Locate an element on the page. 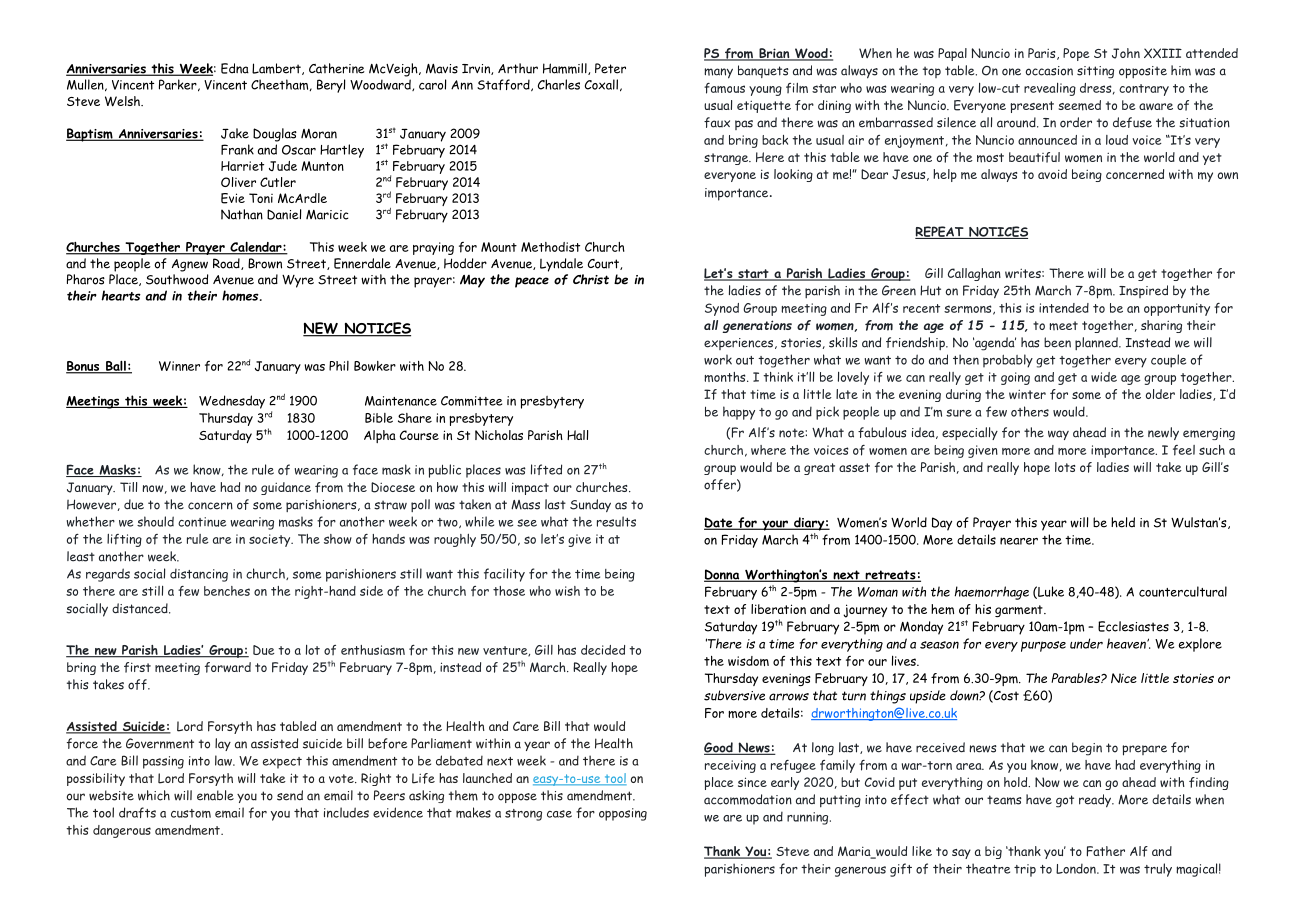 This document has width=1308, height=924. Peter is located at coordinates (610, 68).
